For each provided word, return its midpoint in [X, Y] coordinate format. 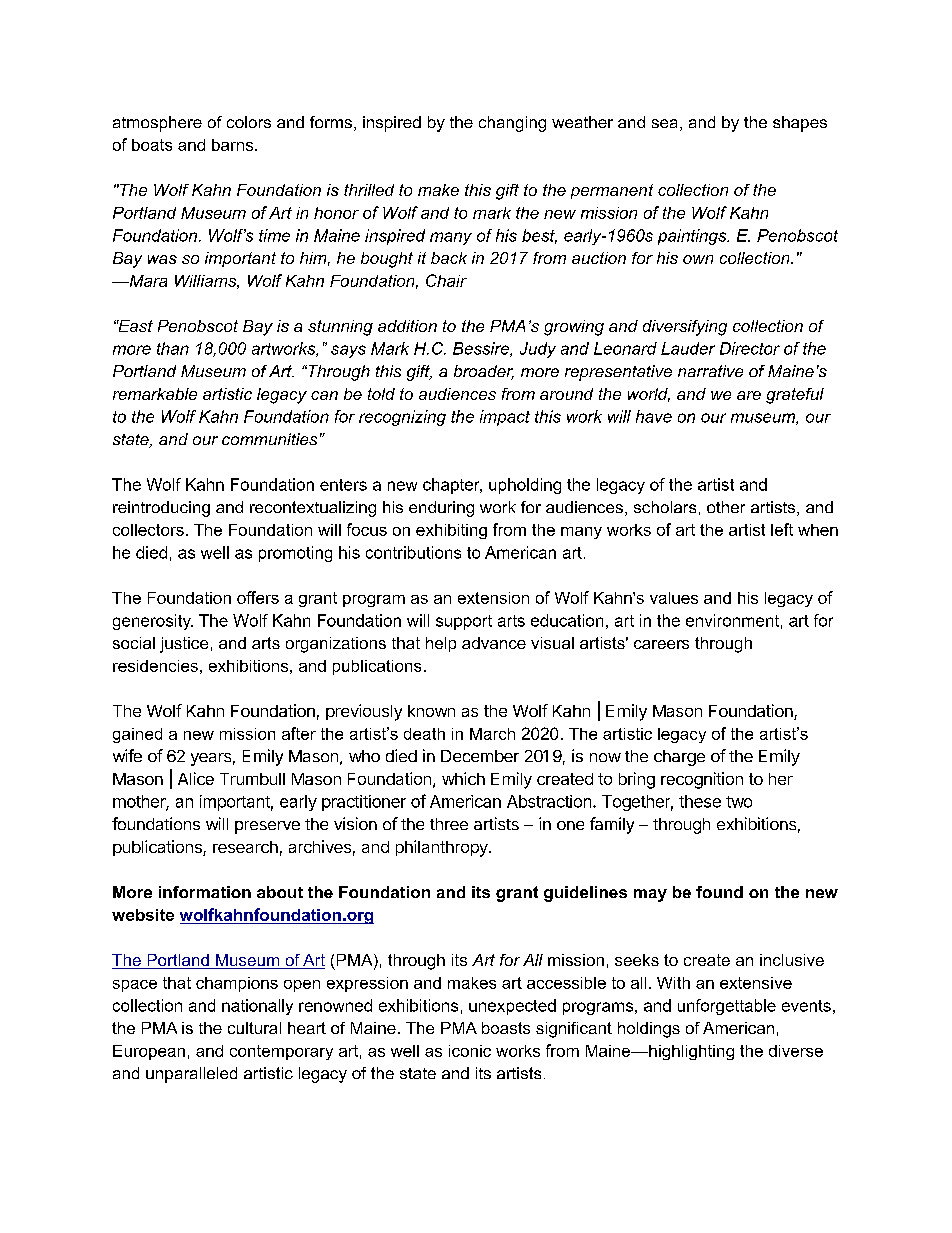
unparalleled [191, 1075]
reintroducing [161, 509]
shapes [800, 124]
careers [661, 644]
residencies [155, 666]
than [173, 348]
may [650, 895]
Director [750, 348]
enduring [441, 509]
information [205, 892]
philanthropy [443, 848]
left [782, 529]
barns [234, 145]
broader [484, 372]
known [431, 711]
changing [512, 124]
